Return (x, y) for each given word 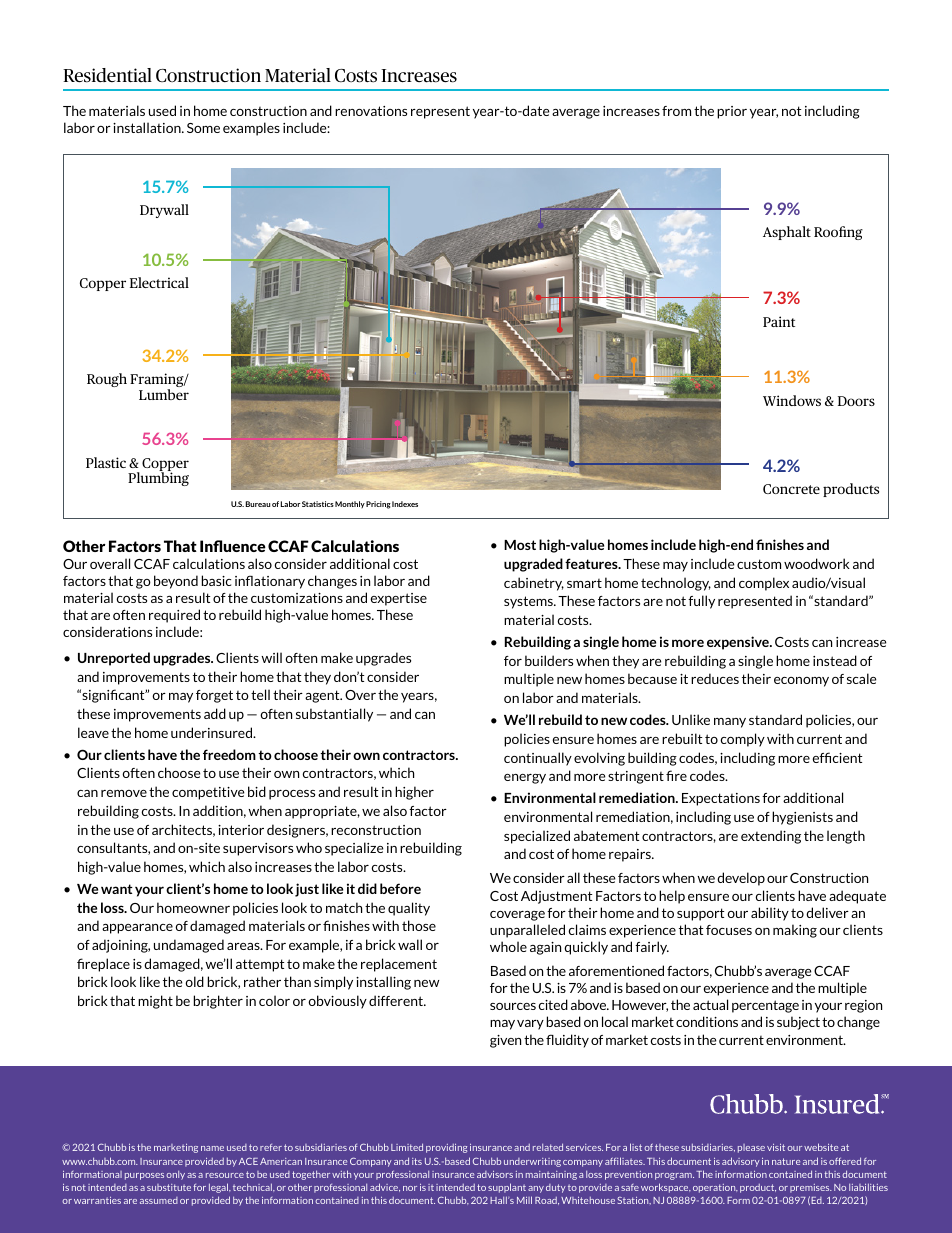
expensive (739, 643)
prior (732, 112)
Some (203, 128)
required (174, 616)
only (175, 1175)
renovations (371, 111)
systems (529, 602)
